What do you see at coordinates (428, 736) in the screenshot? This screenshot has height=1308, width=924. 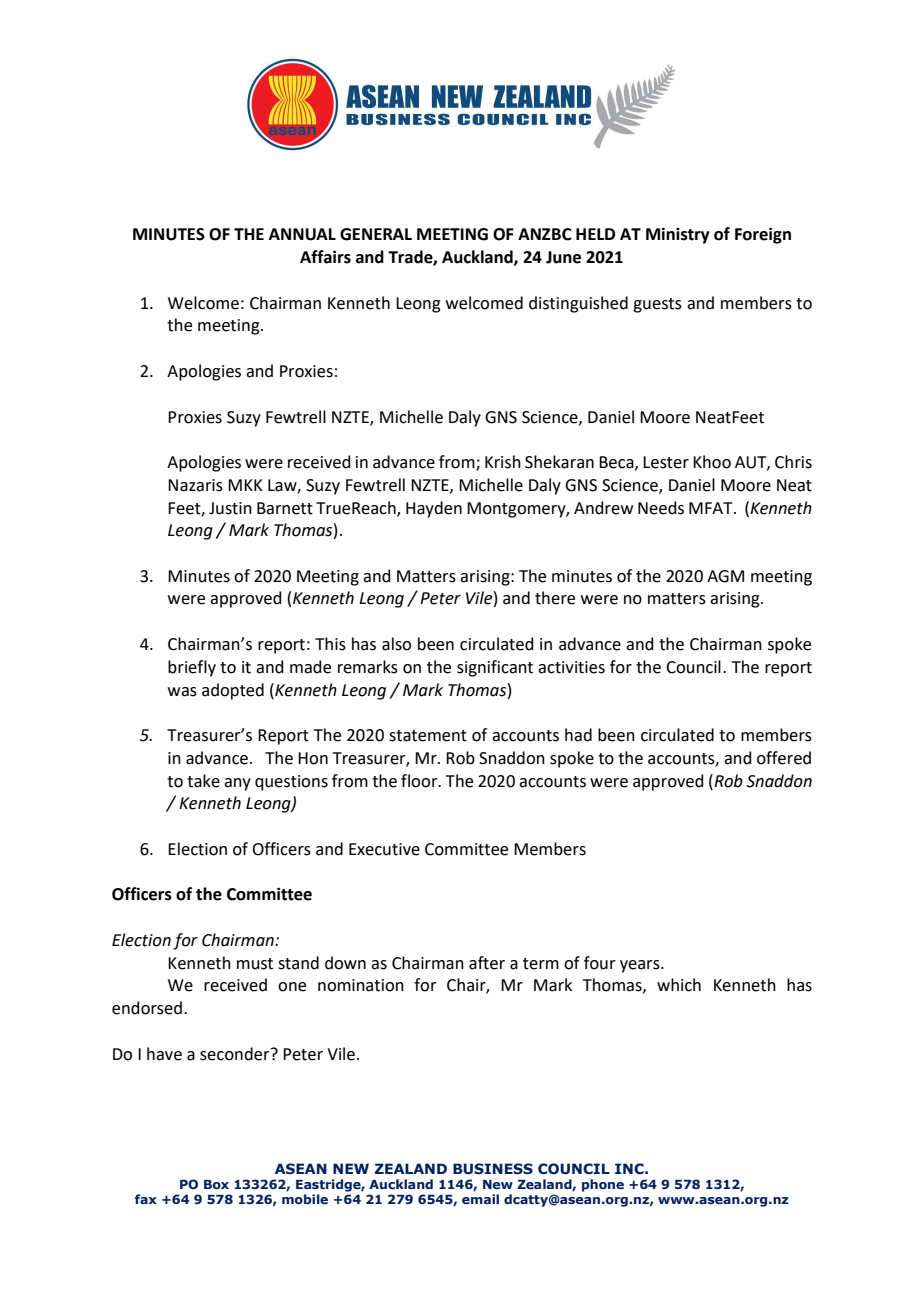 I see `statement` at bounding box center [428, 736].
